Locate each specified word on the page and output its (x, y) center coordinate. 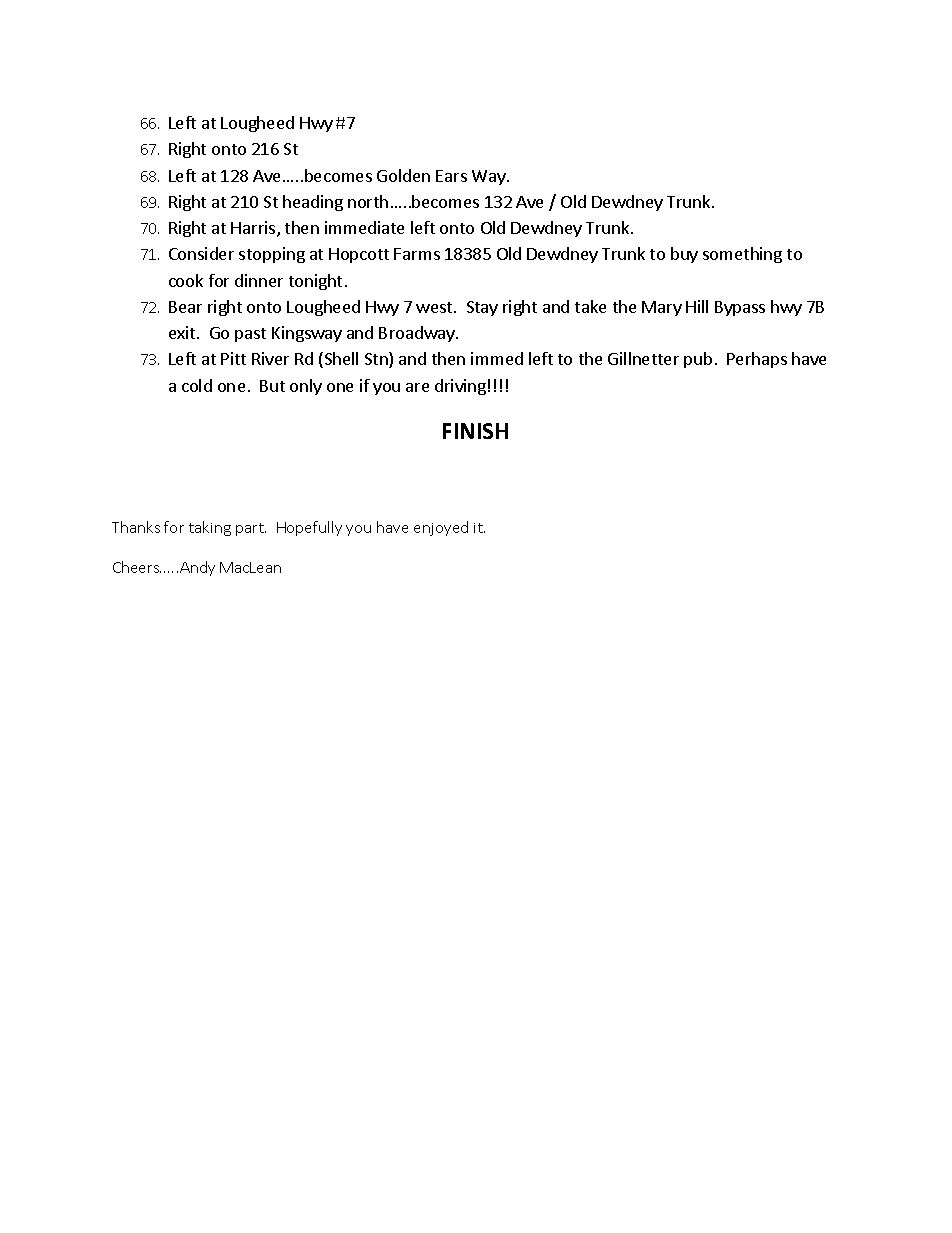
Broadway (418, 334)
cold (197, 385)
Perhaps (757, 360)
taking (210, 528)
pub (698, 360)
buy (684, 255)
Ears (451, 176)
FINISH (475, 431)
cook (186, 280)
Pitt (233, 358)
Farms (417, 254)
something (742, 255)
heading (313, 203)
